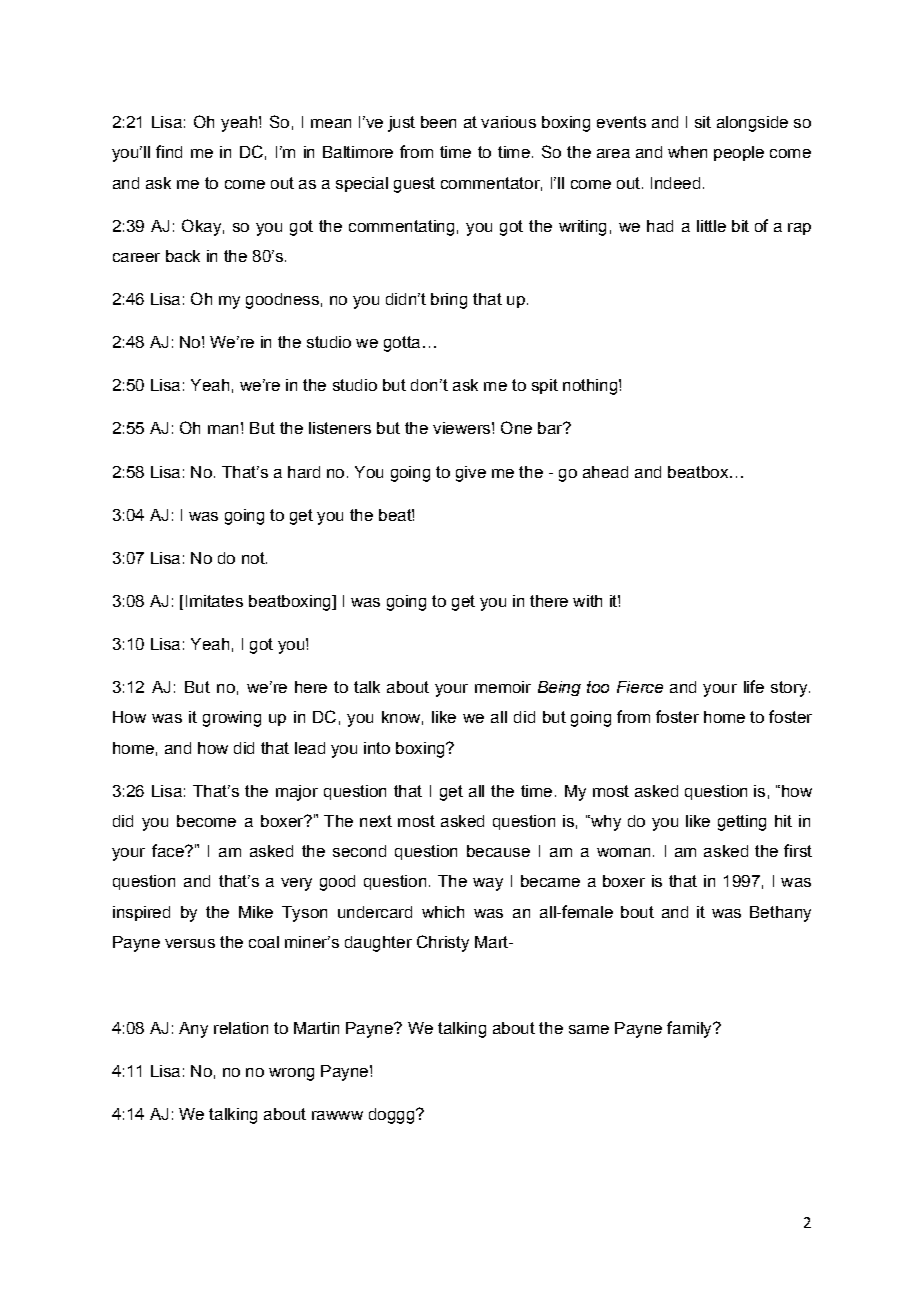 This image has width=924, height=1308. What do you see at coordinates (690, 1029) in the image?
I see `family` at bounding box center [690, 1029].
